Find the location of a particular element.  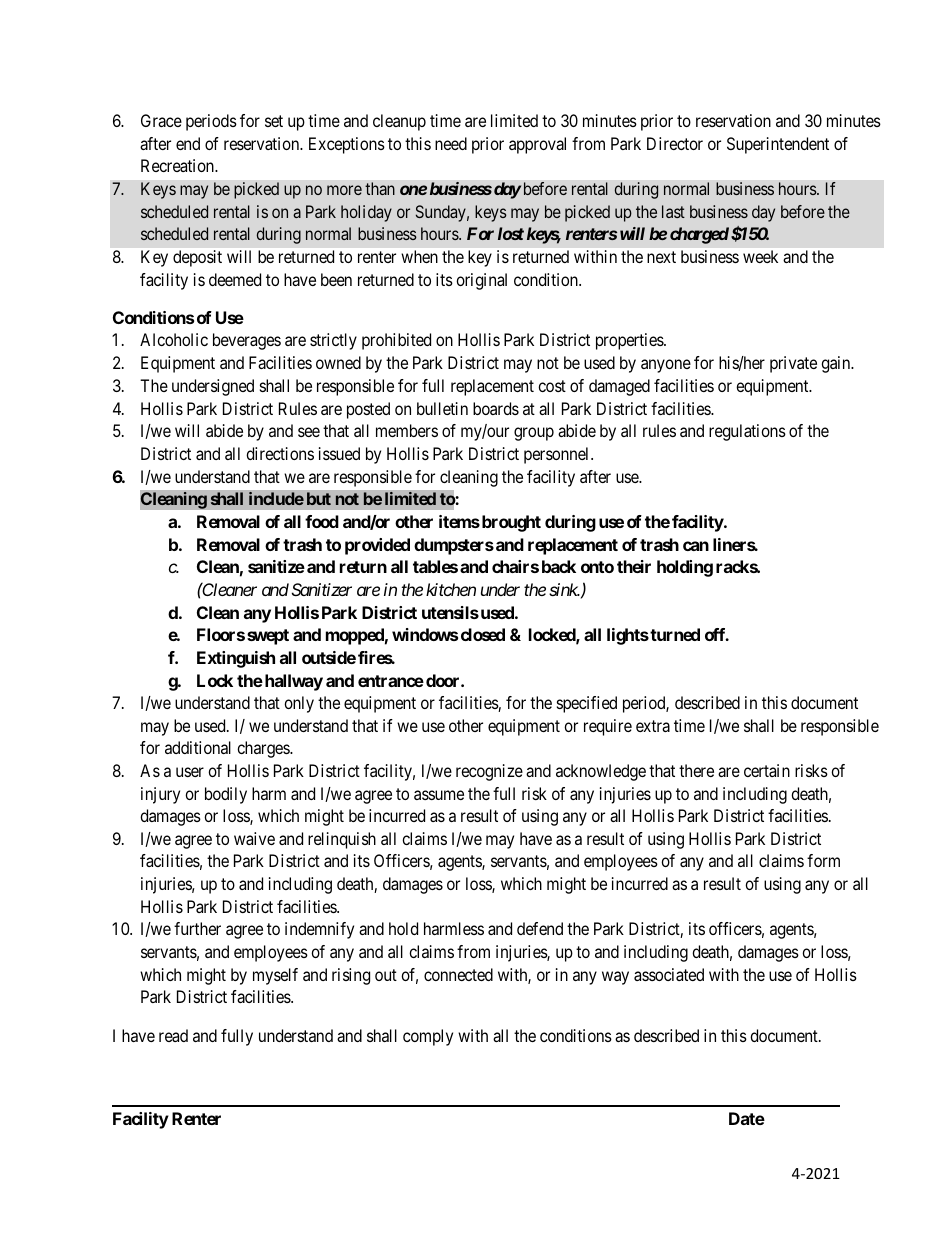

approval is located at coordinates (537, 145).
